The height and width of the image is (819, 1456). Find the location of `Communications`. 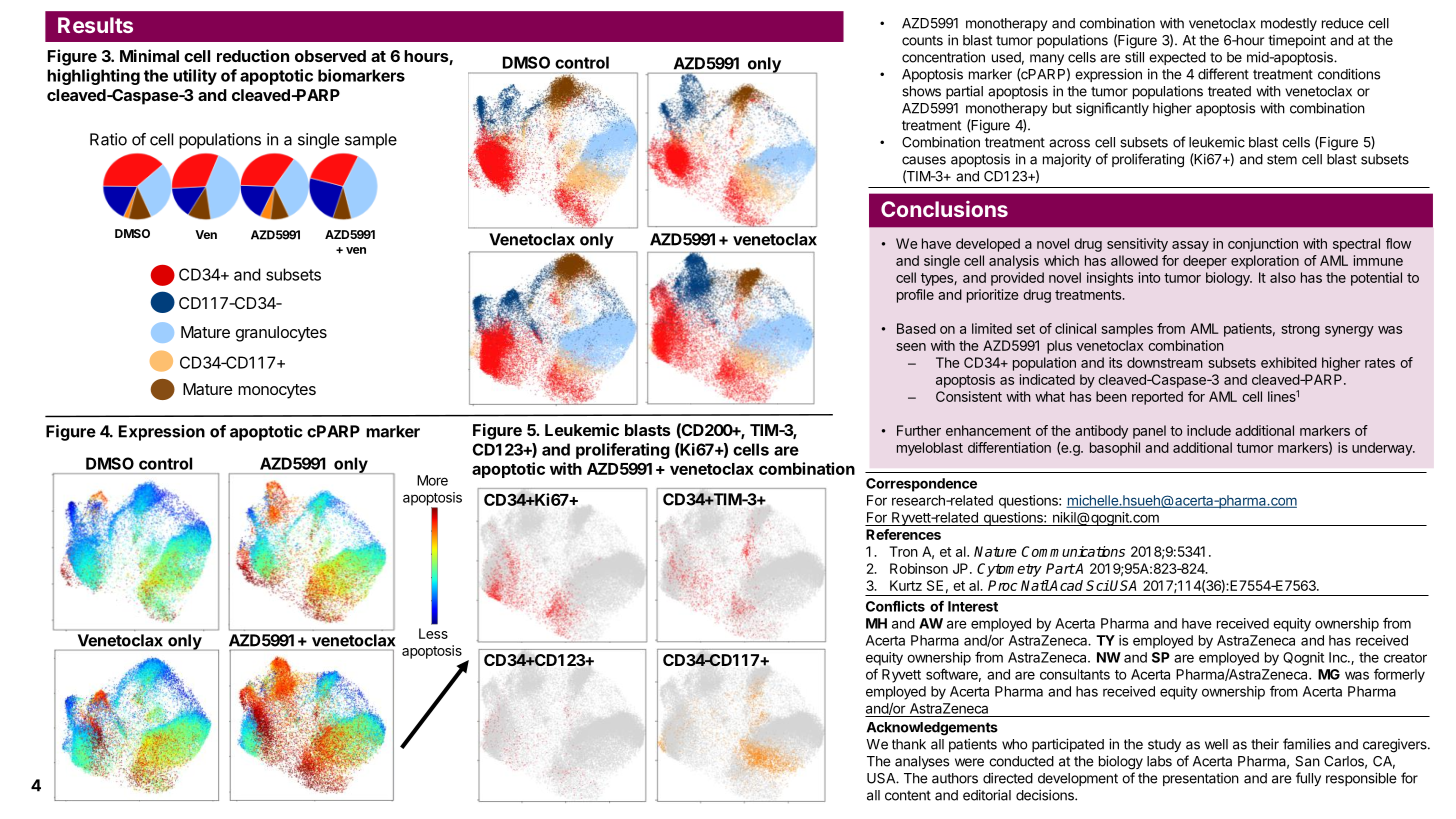

Communications is located at coordinates (1073, 551).
